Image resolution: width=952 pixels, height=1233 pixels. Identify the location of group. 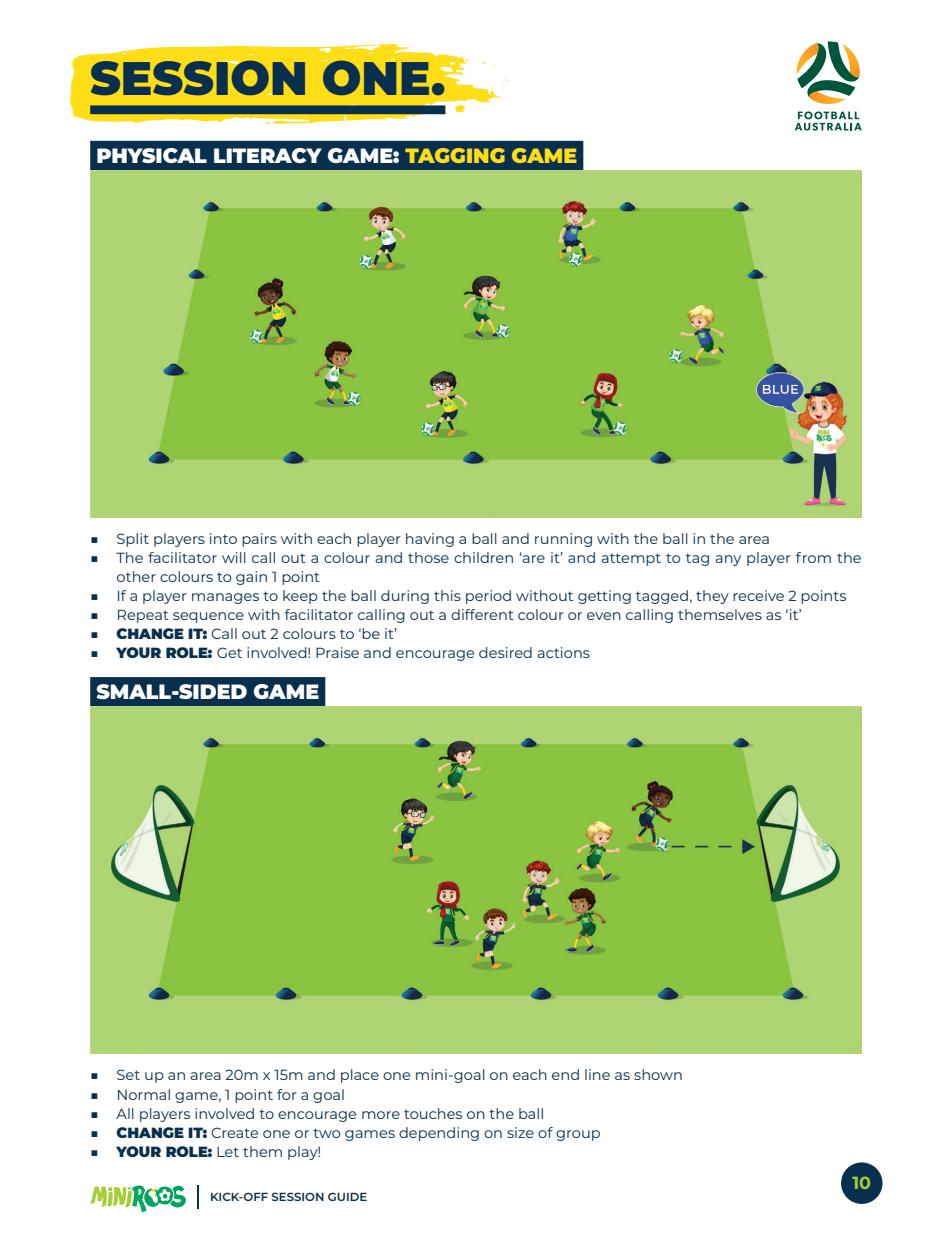
(578, 1135).
